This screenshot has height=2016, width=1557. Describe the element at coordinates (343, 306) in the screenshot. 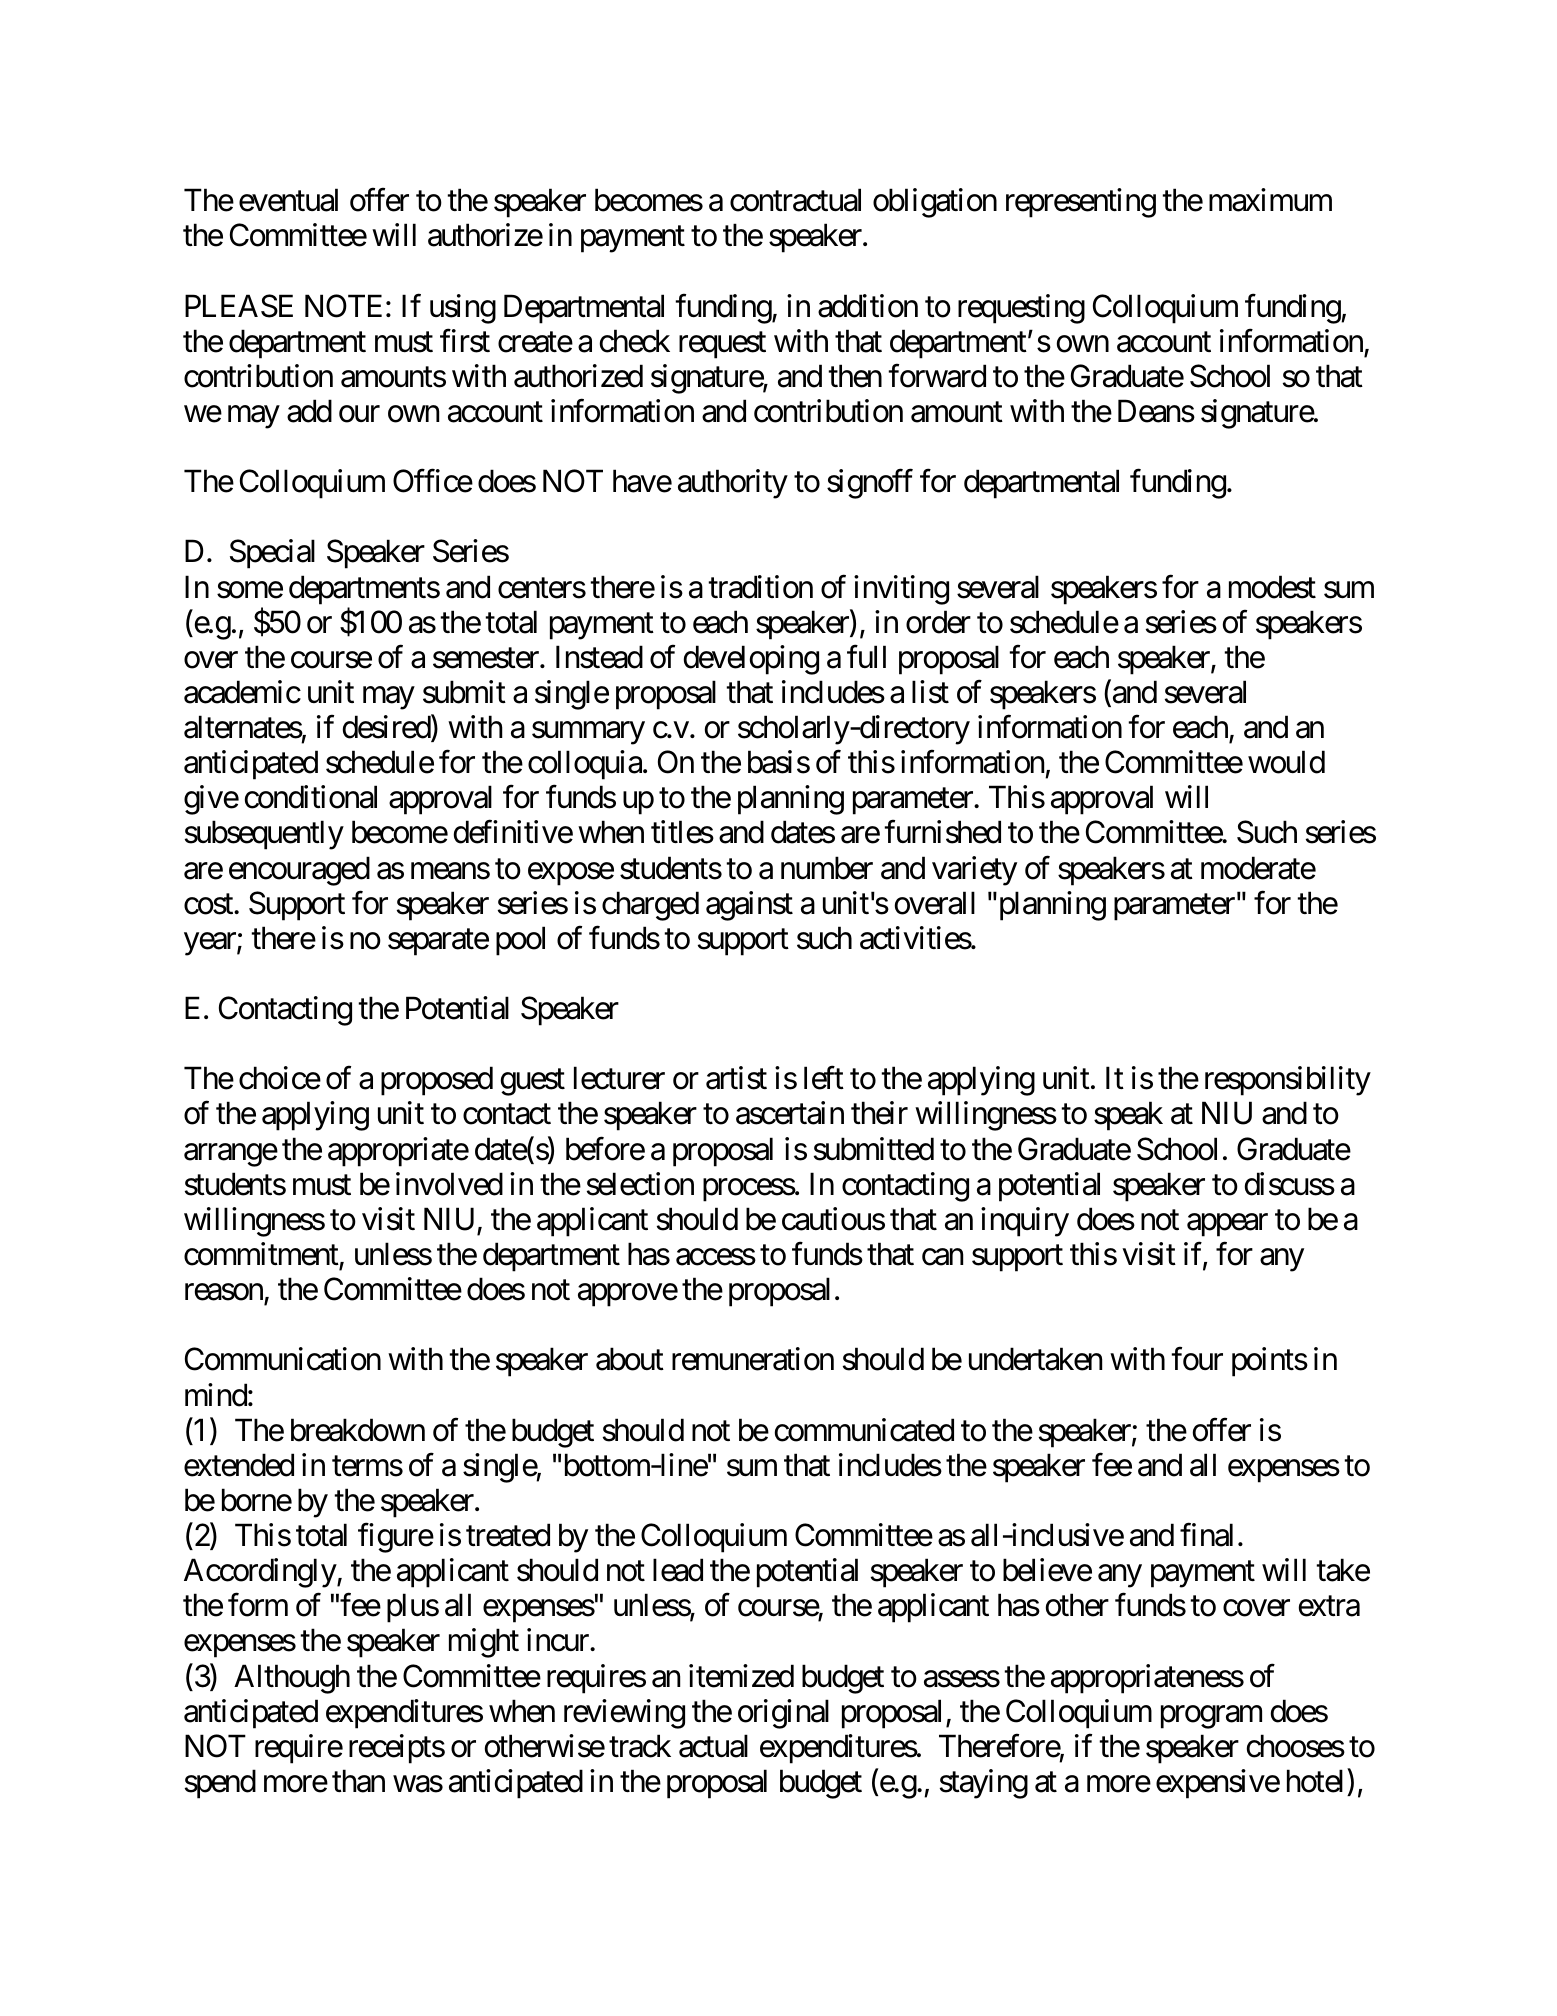

I see `NOTE` at that location.
